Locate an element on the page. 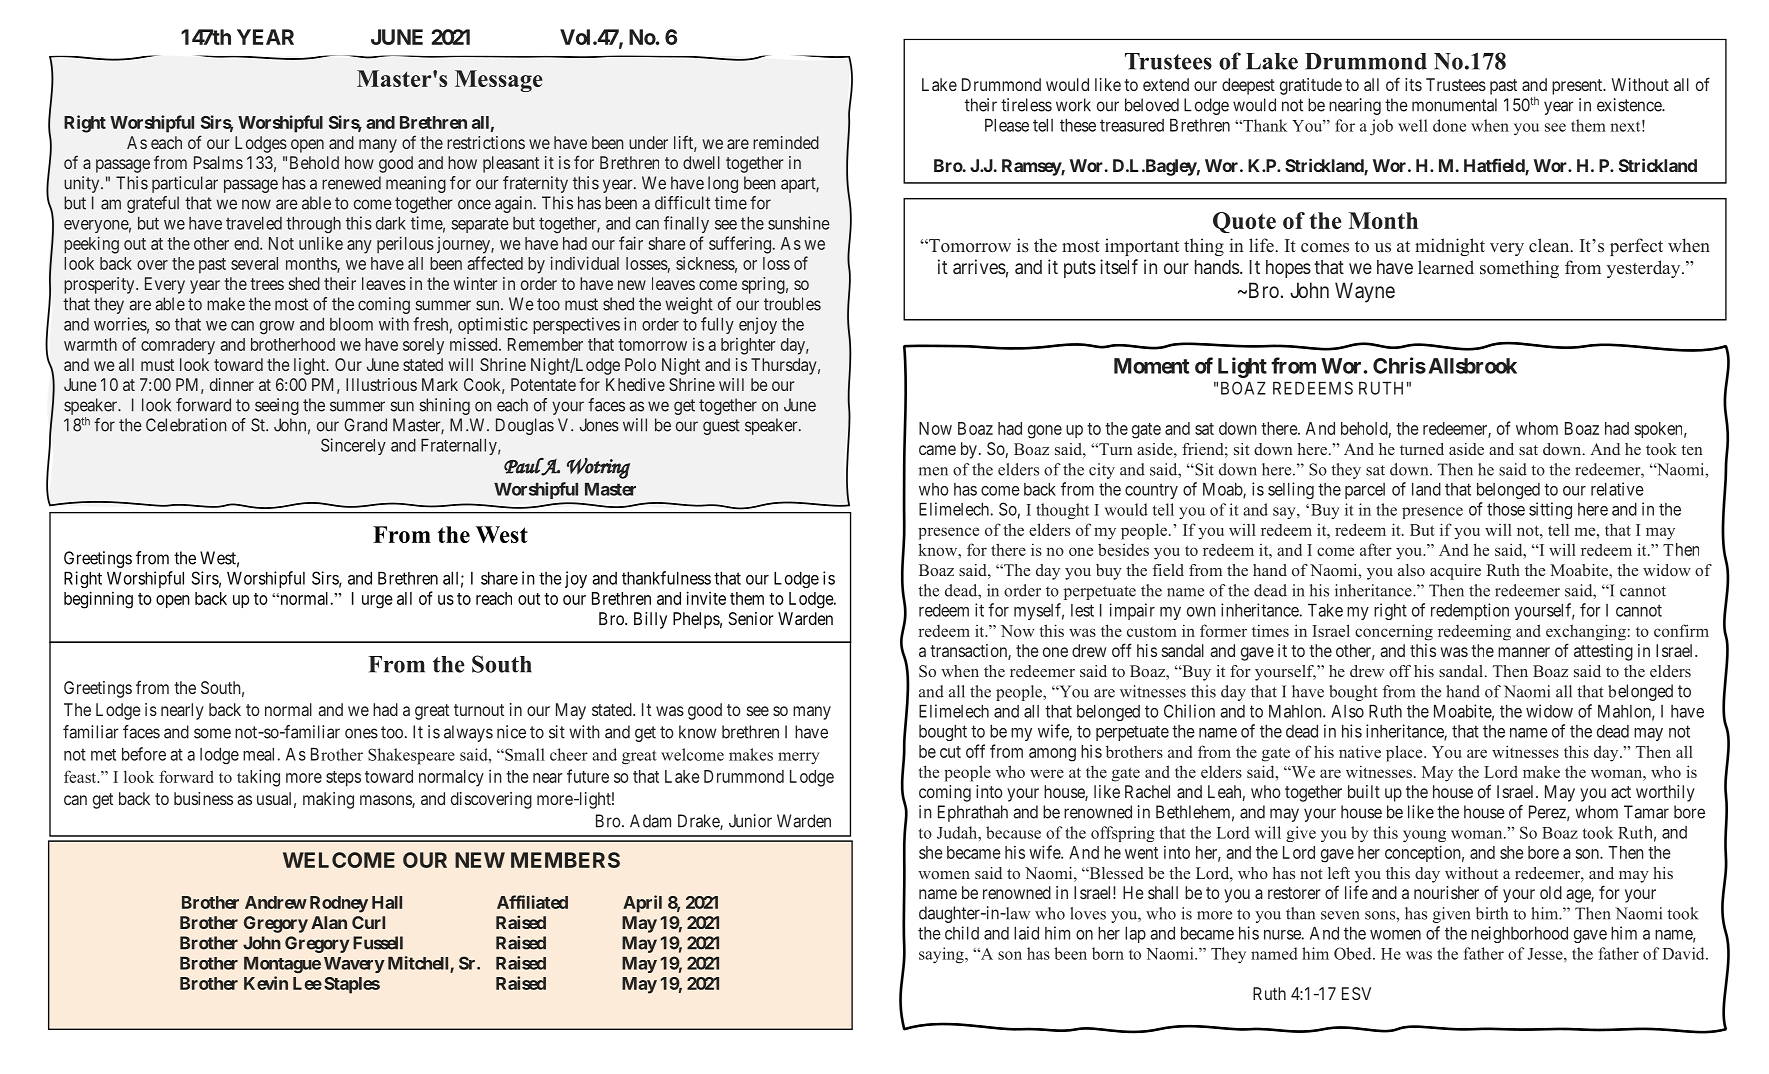 This document has width=1769, height=1074. manner is located at coordinates (1524, 652).
